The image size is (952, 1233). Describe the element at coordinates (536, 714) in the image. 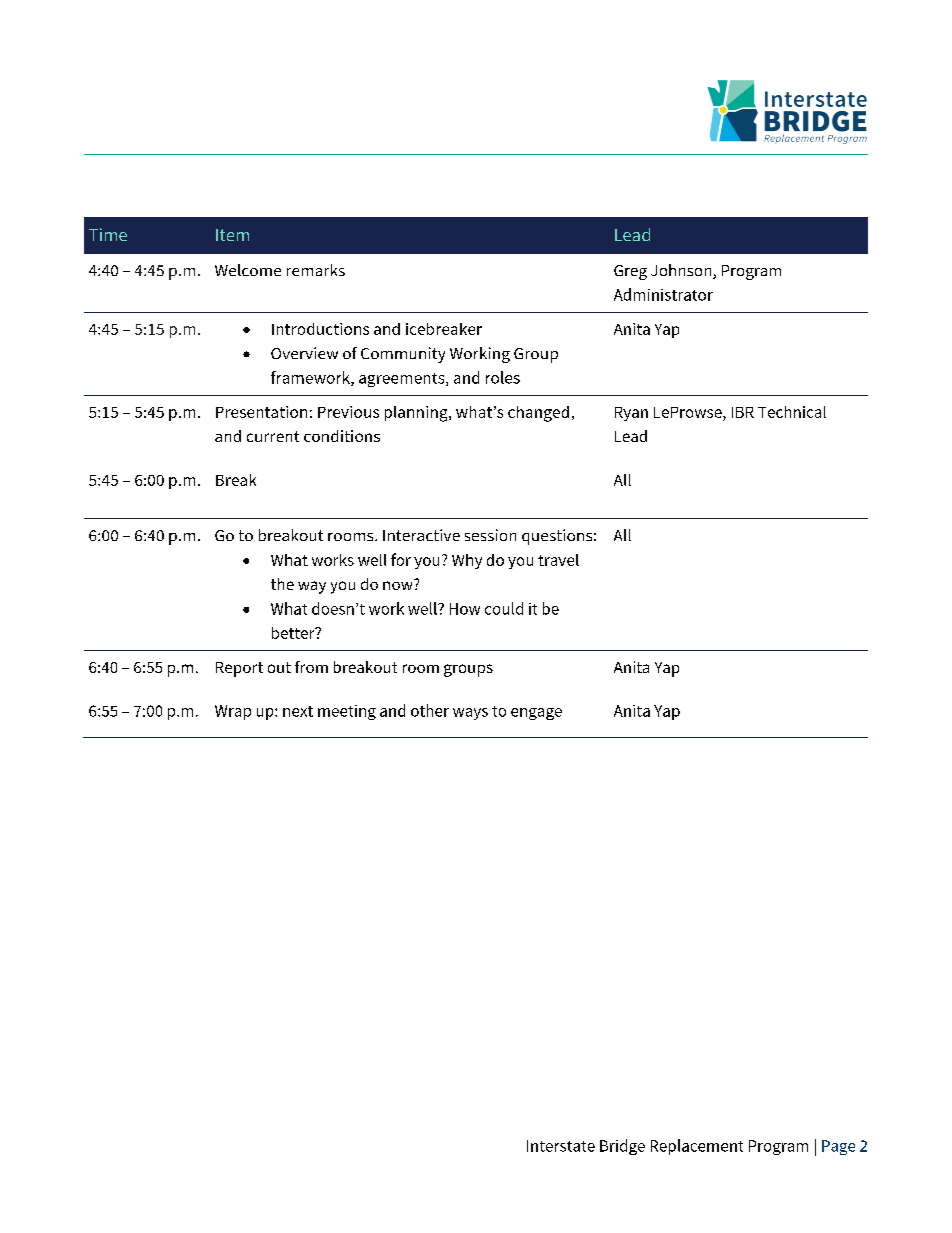

I see `engage` at that location.
